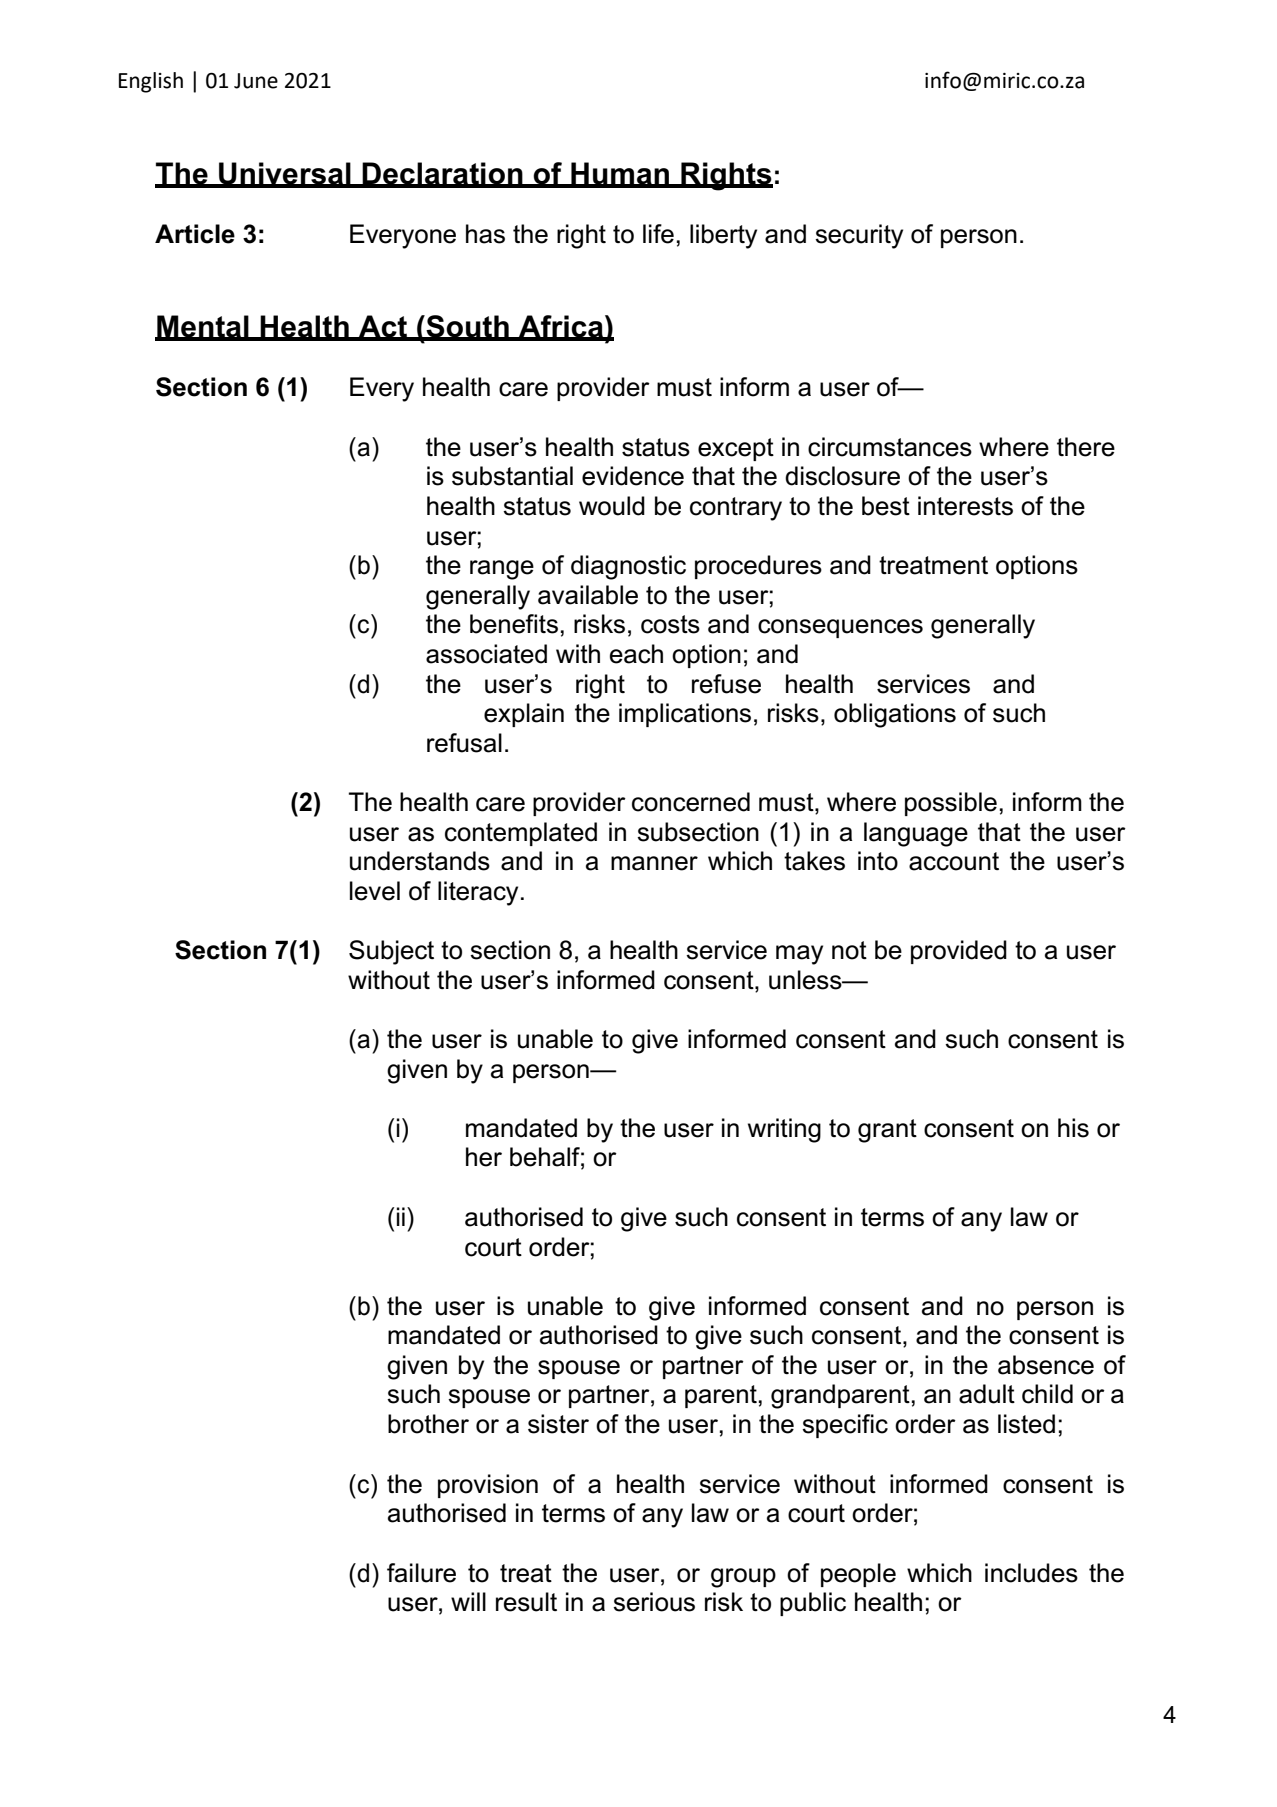 The width and height of the document is (1277, 1807). What do you see at coordinates (658, 234) in the document?
I see `life` at bounding box center [658, 234].
